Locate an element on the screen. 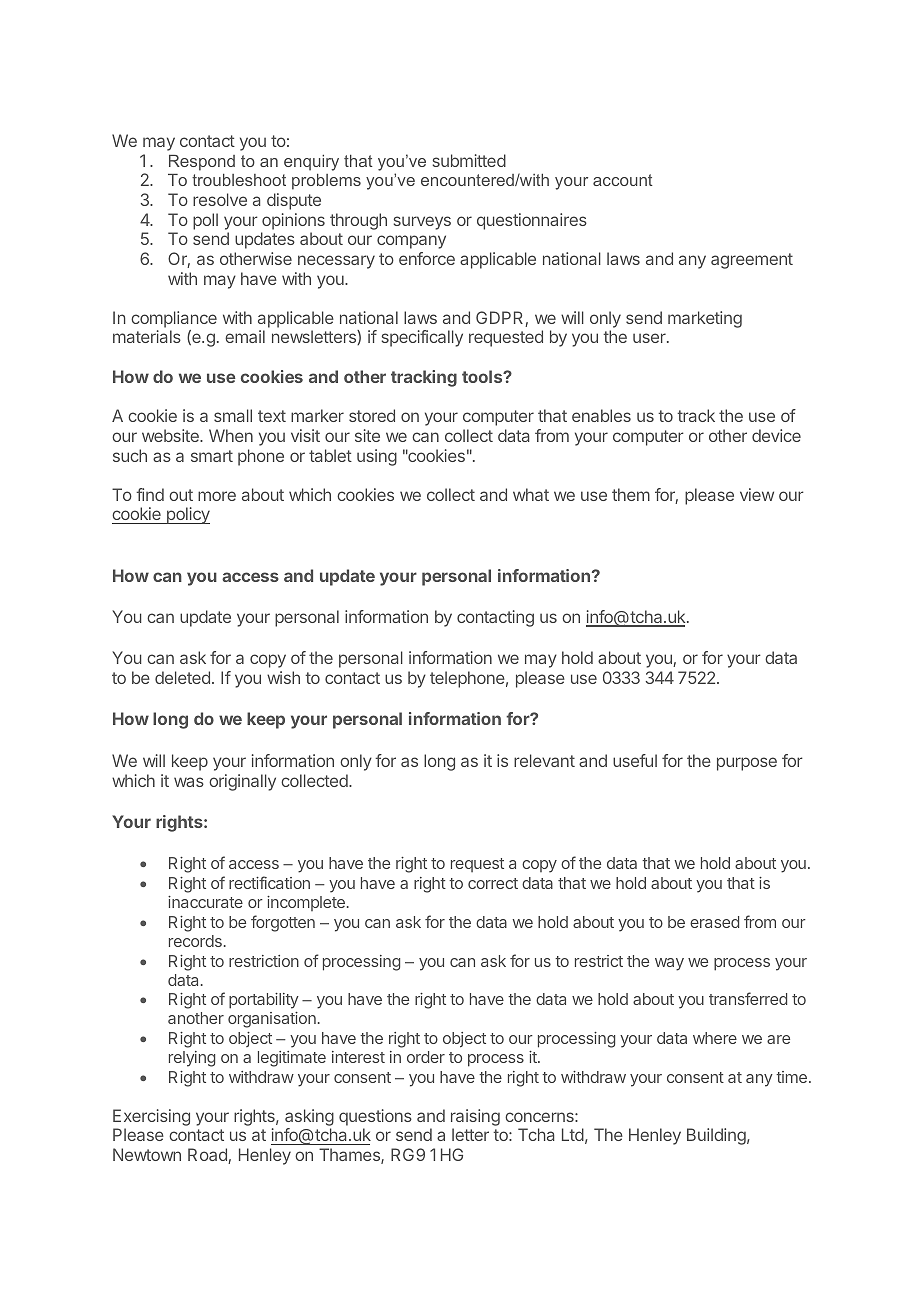 The width and height of the screenshot is (924, 1308). account is located at coordinates (623, 180).
